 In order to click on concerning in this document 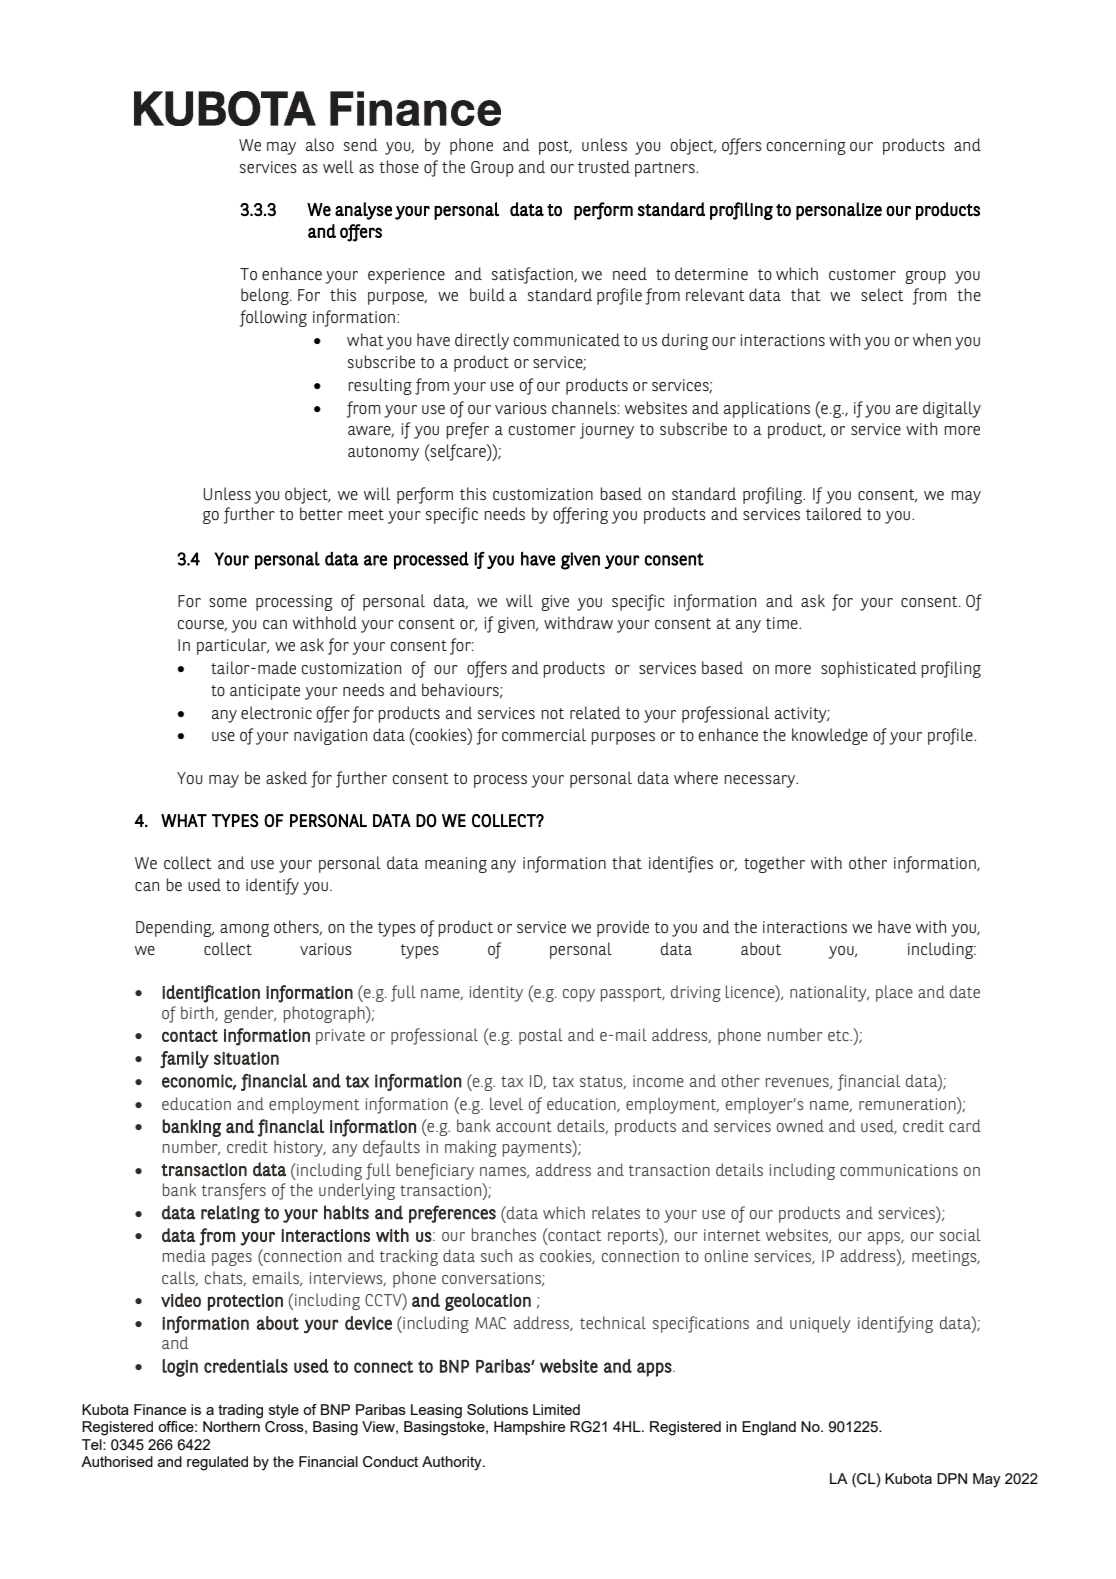, I will do `click(806, 147)`.
